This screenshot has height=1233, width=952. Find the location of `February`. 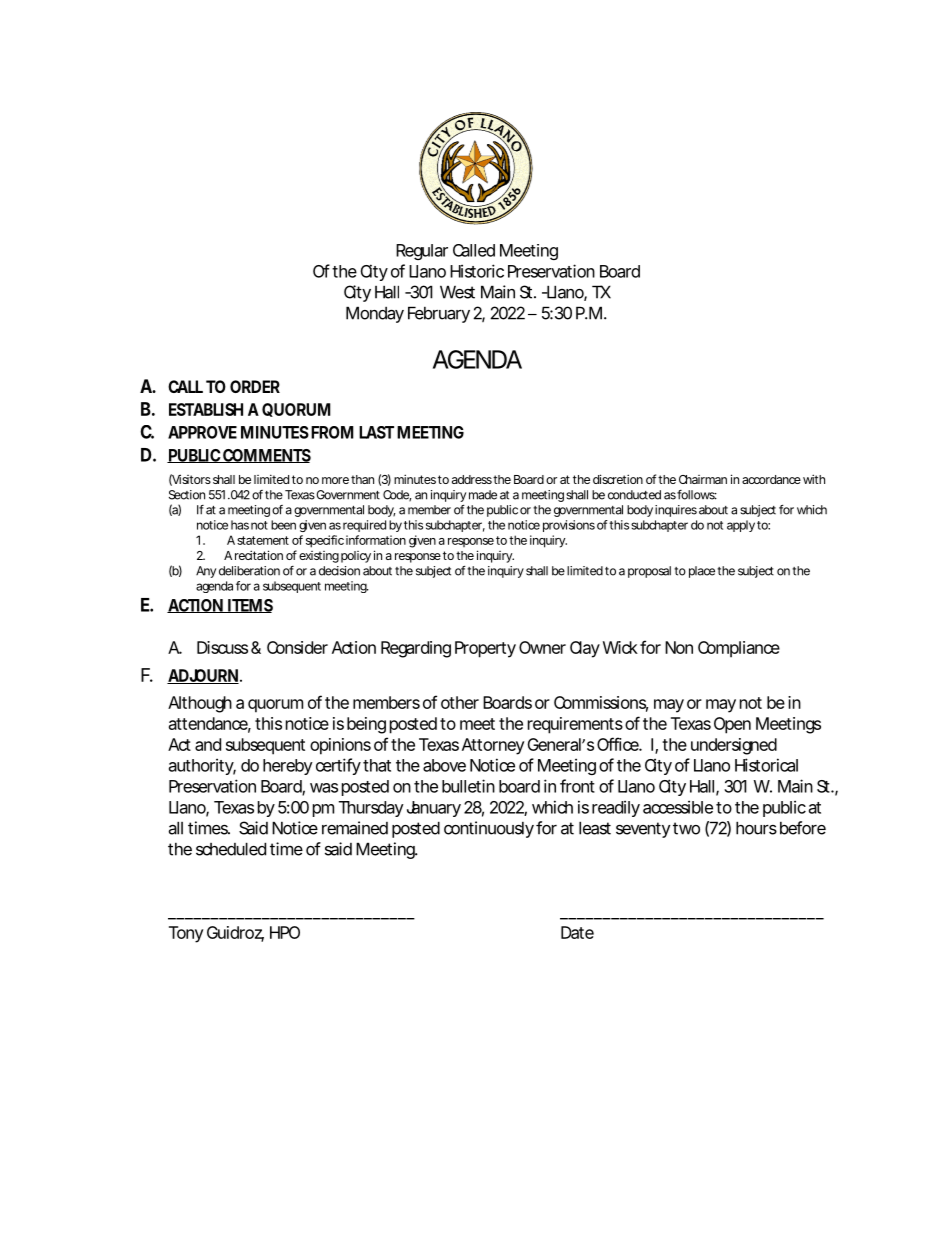

February is located at coordinates (439, 314).
